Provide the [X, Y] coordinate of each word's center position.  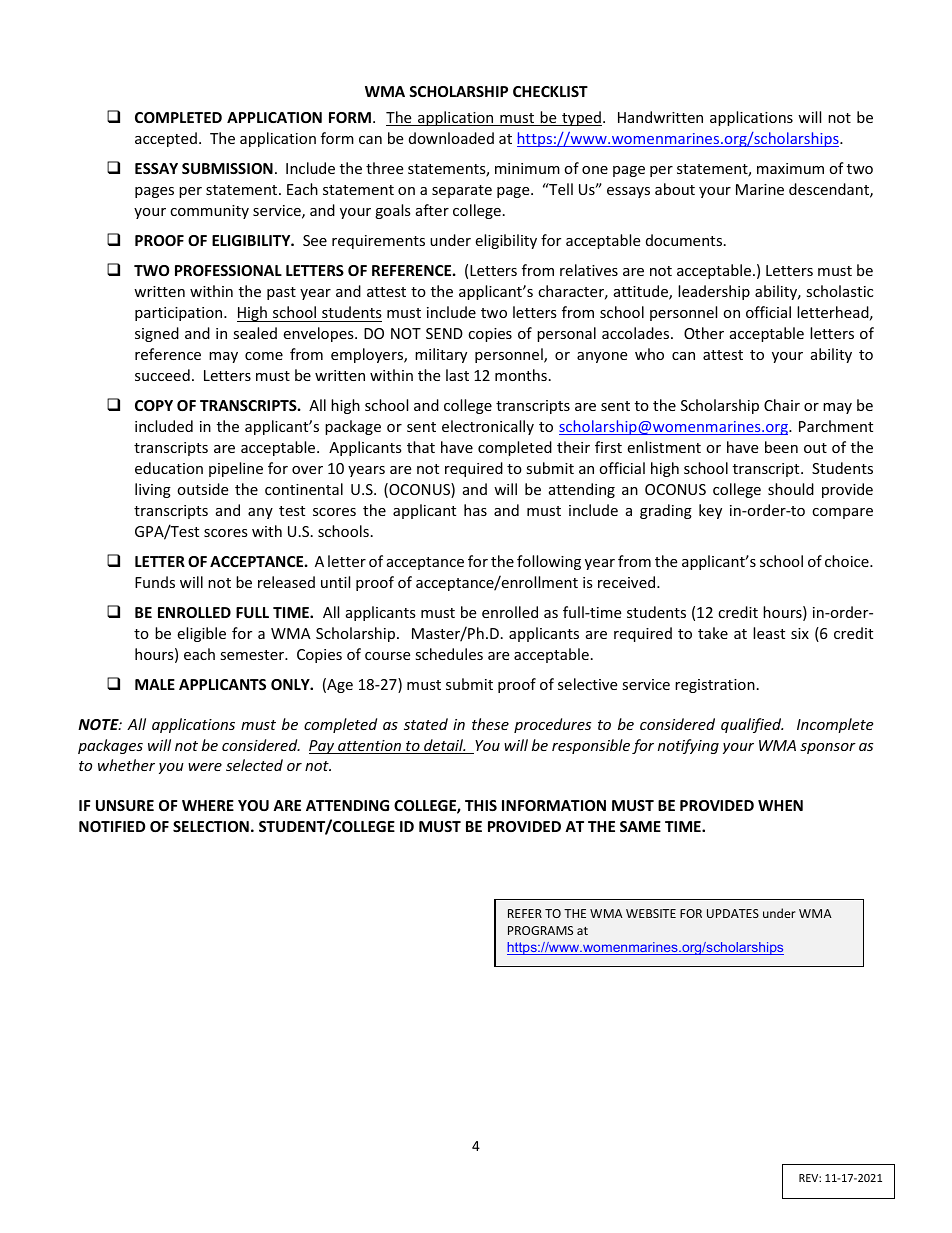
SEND [444, 333]
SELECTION [211, 826]
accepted [166, 139]
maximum [790, 168]
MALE [155, 684]
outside [202, 489]
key [710, 511]
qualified [752, 725]
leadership [714, 292]
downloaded [451, 138]
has [475, 510]
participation [180, 314]
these [490, 724]
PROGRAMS [540, 930]
